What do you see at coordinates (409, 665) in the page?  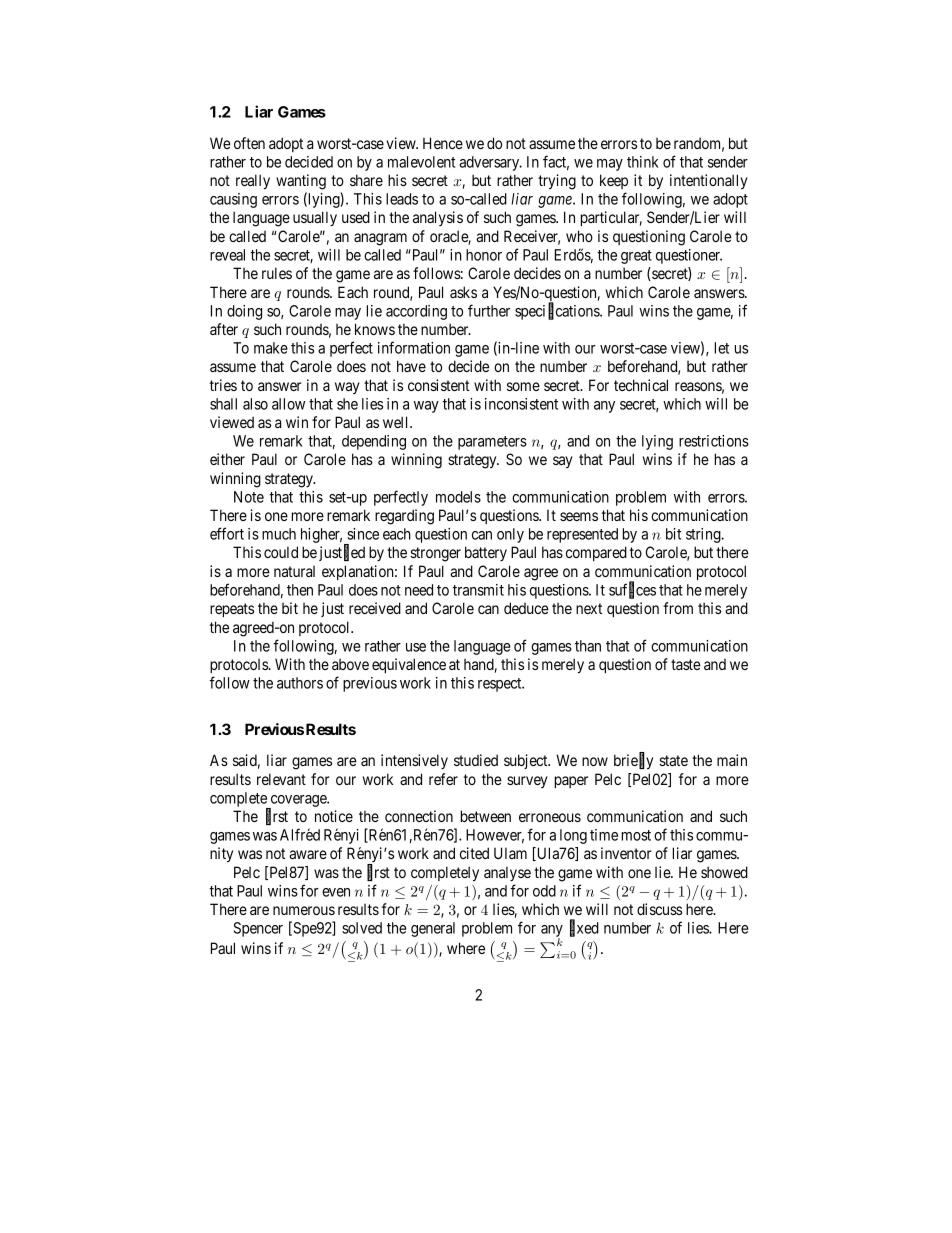 I see `equivalence` at bounding box center [409, 665].
